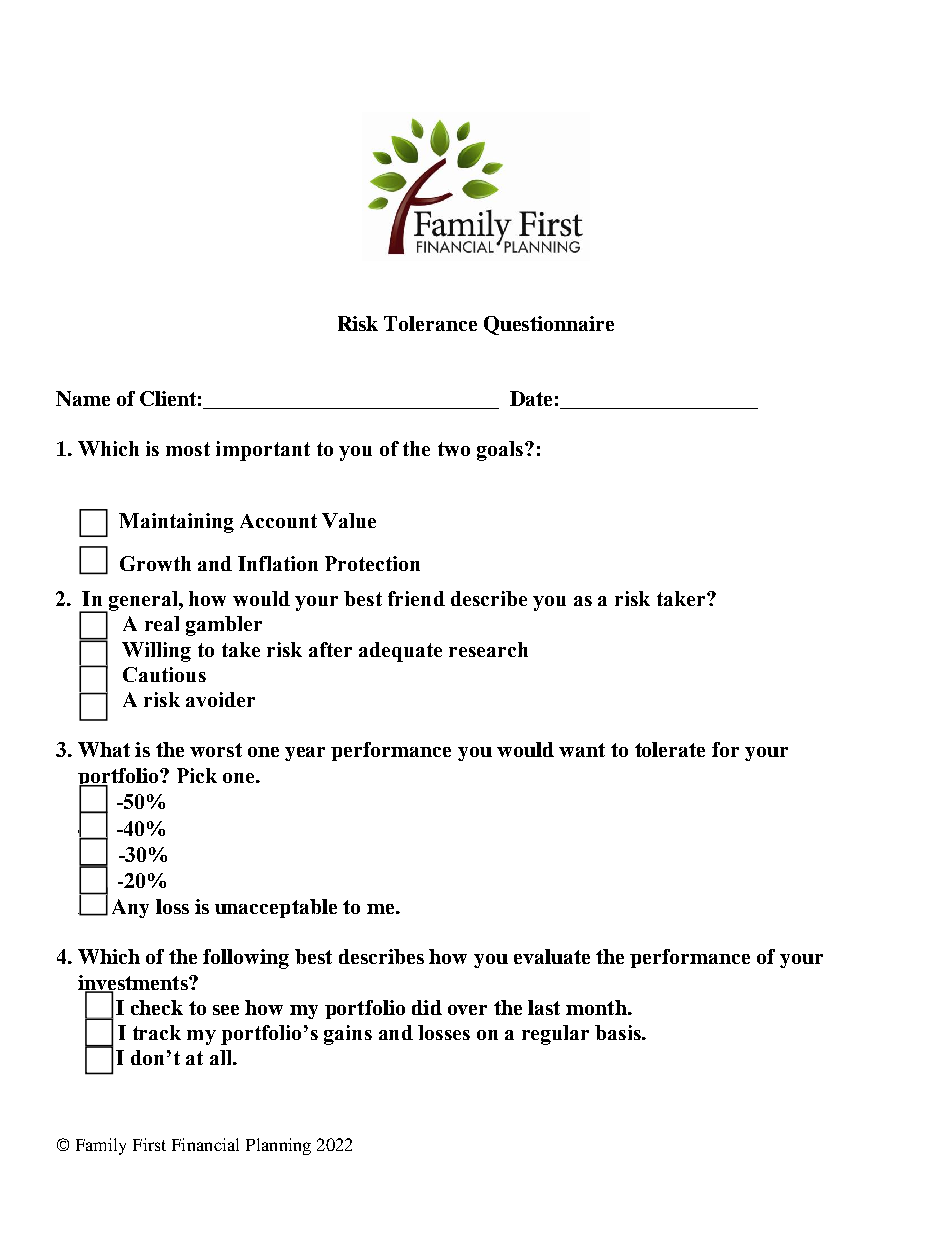  I want to click on Name, so click(83, 398).
